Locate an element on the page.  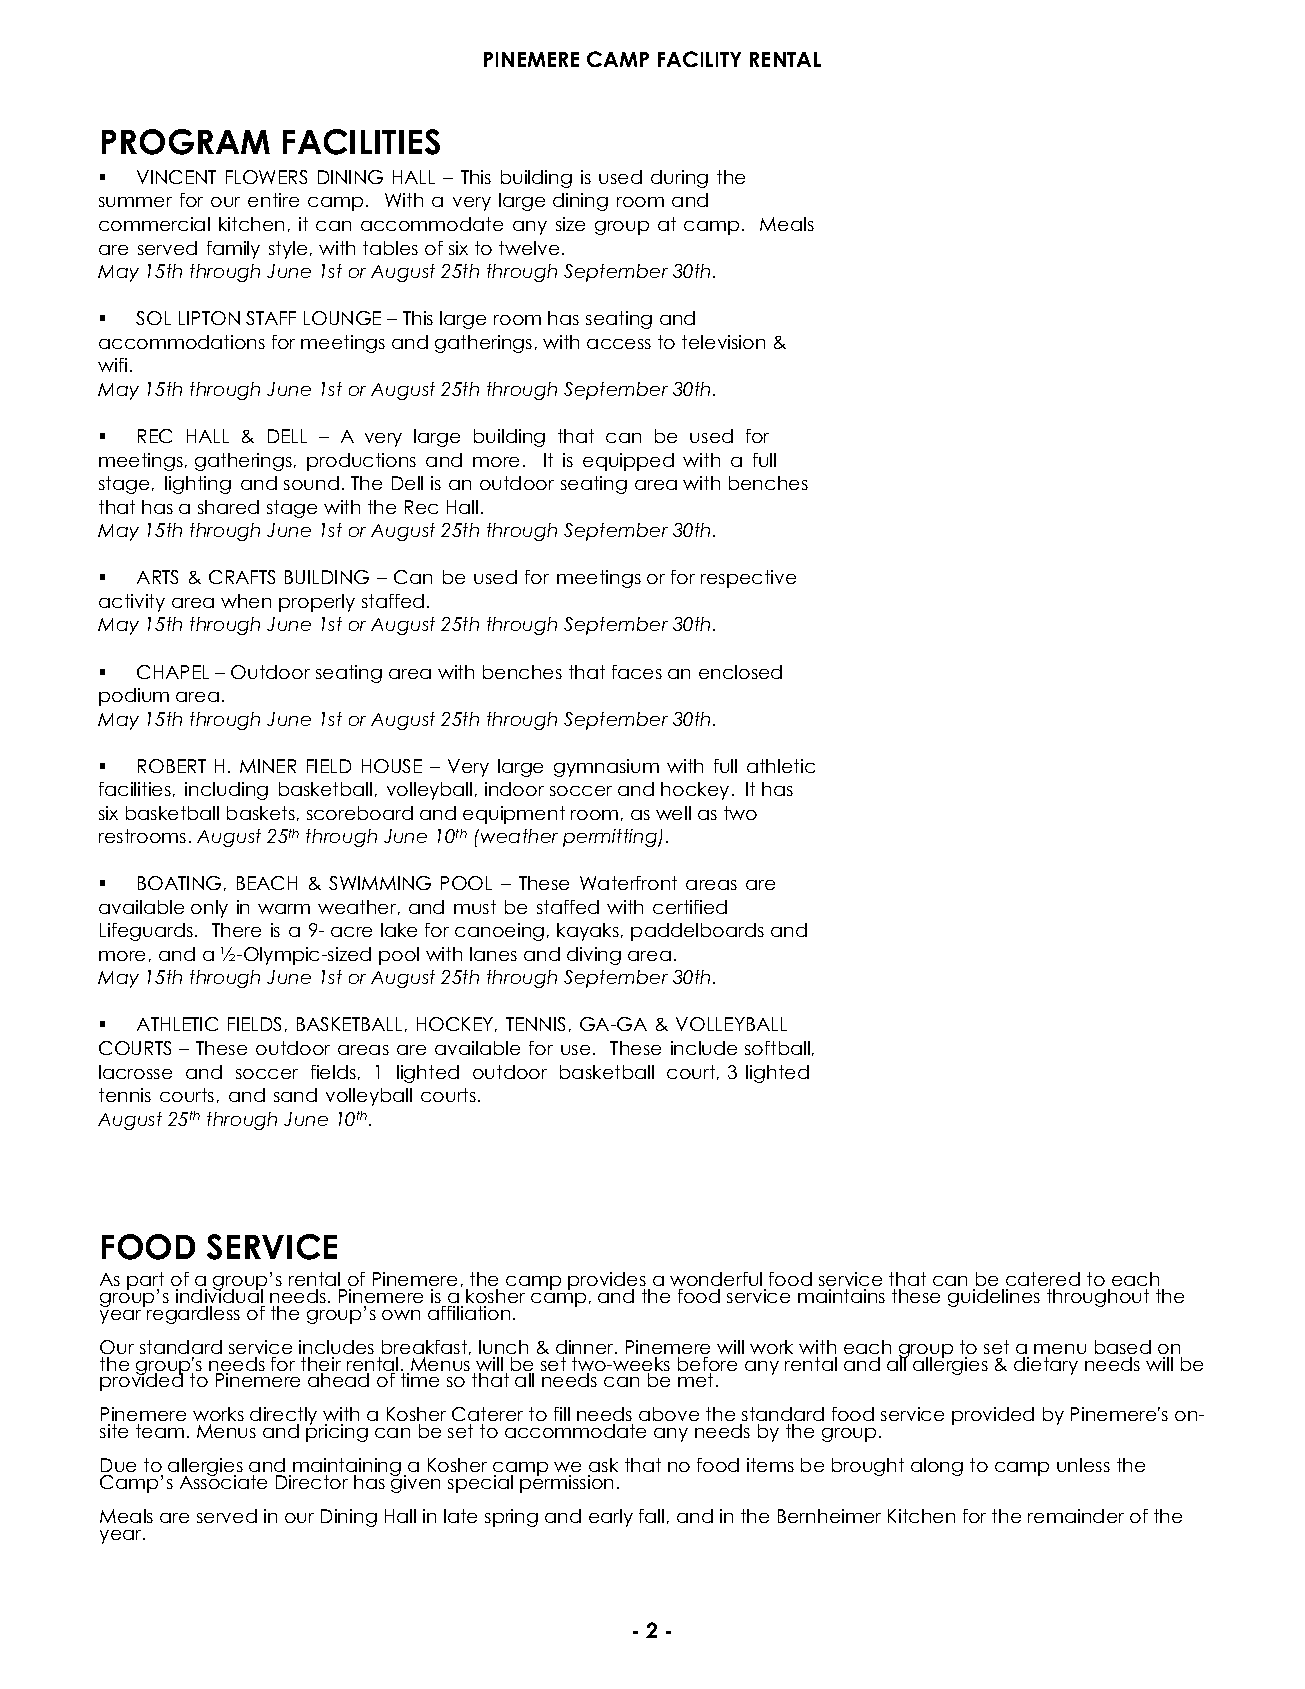
permission is located at coordinates (566, 1483).
